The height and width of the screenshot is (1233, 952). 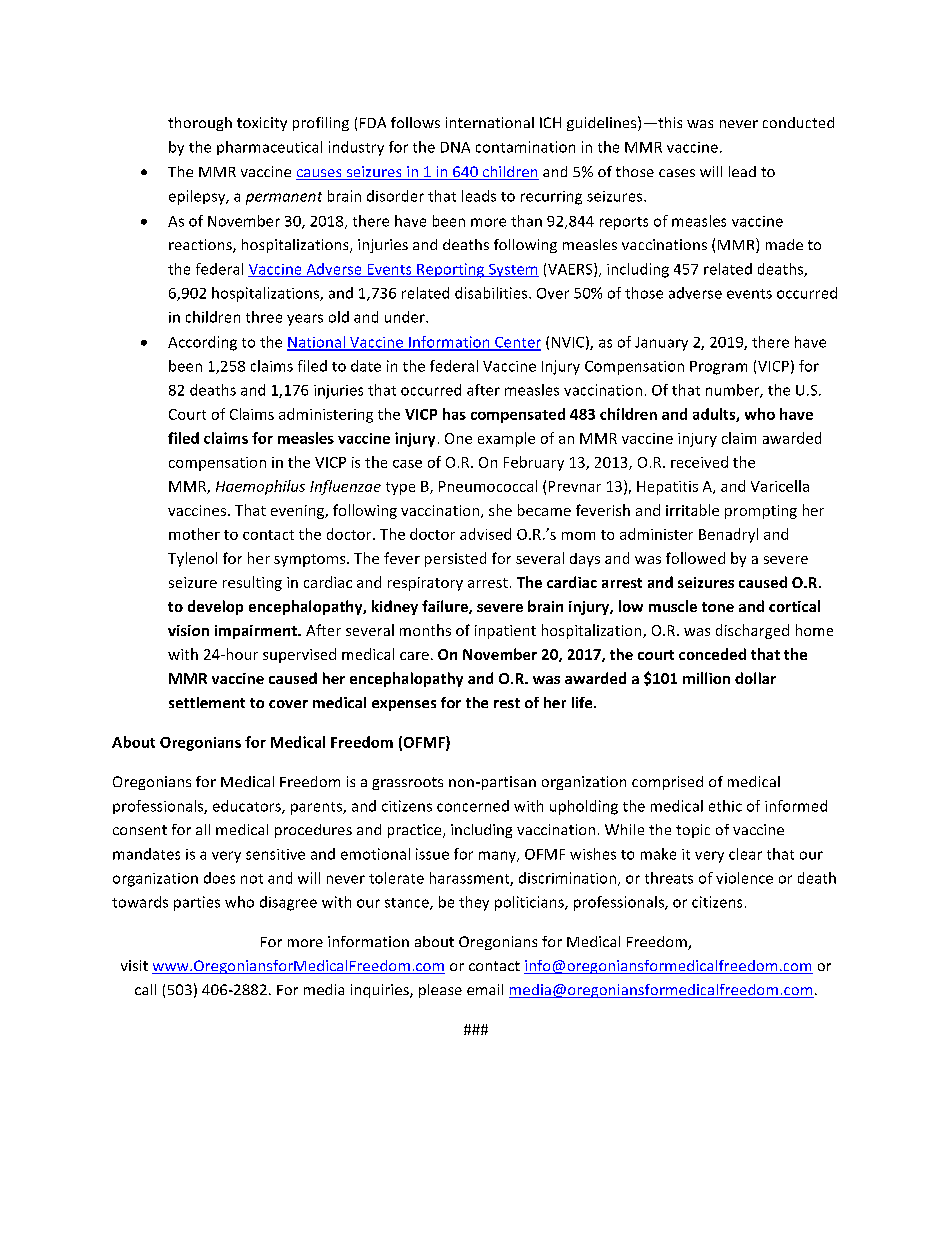 I want to click on thorough, so click(x=200, y=124).
